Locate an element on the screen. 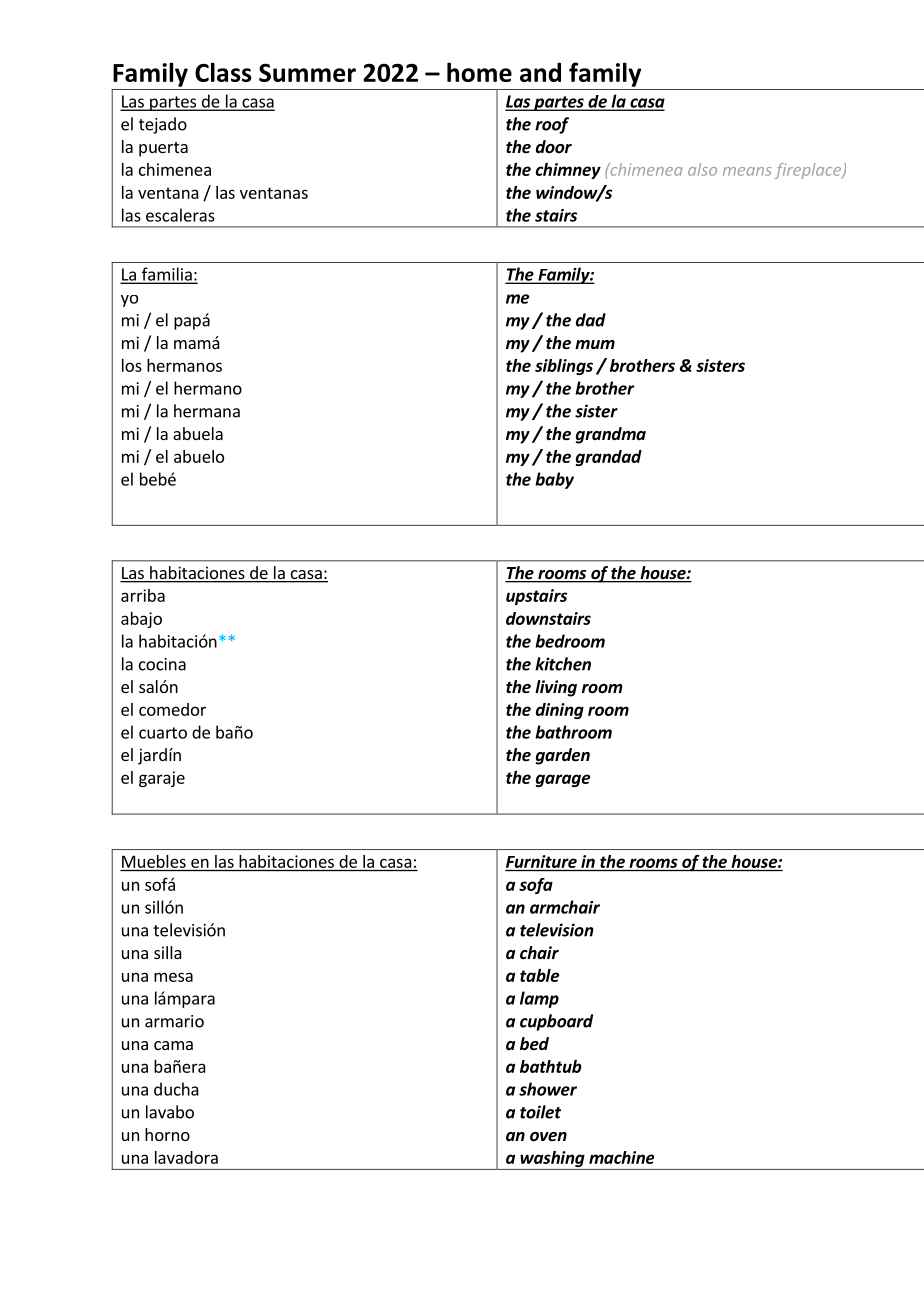  table is located at coordinates (539, 975).
